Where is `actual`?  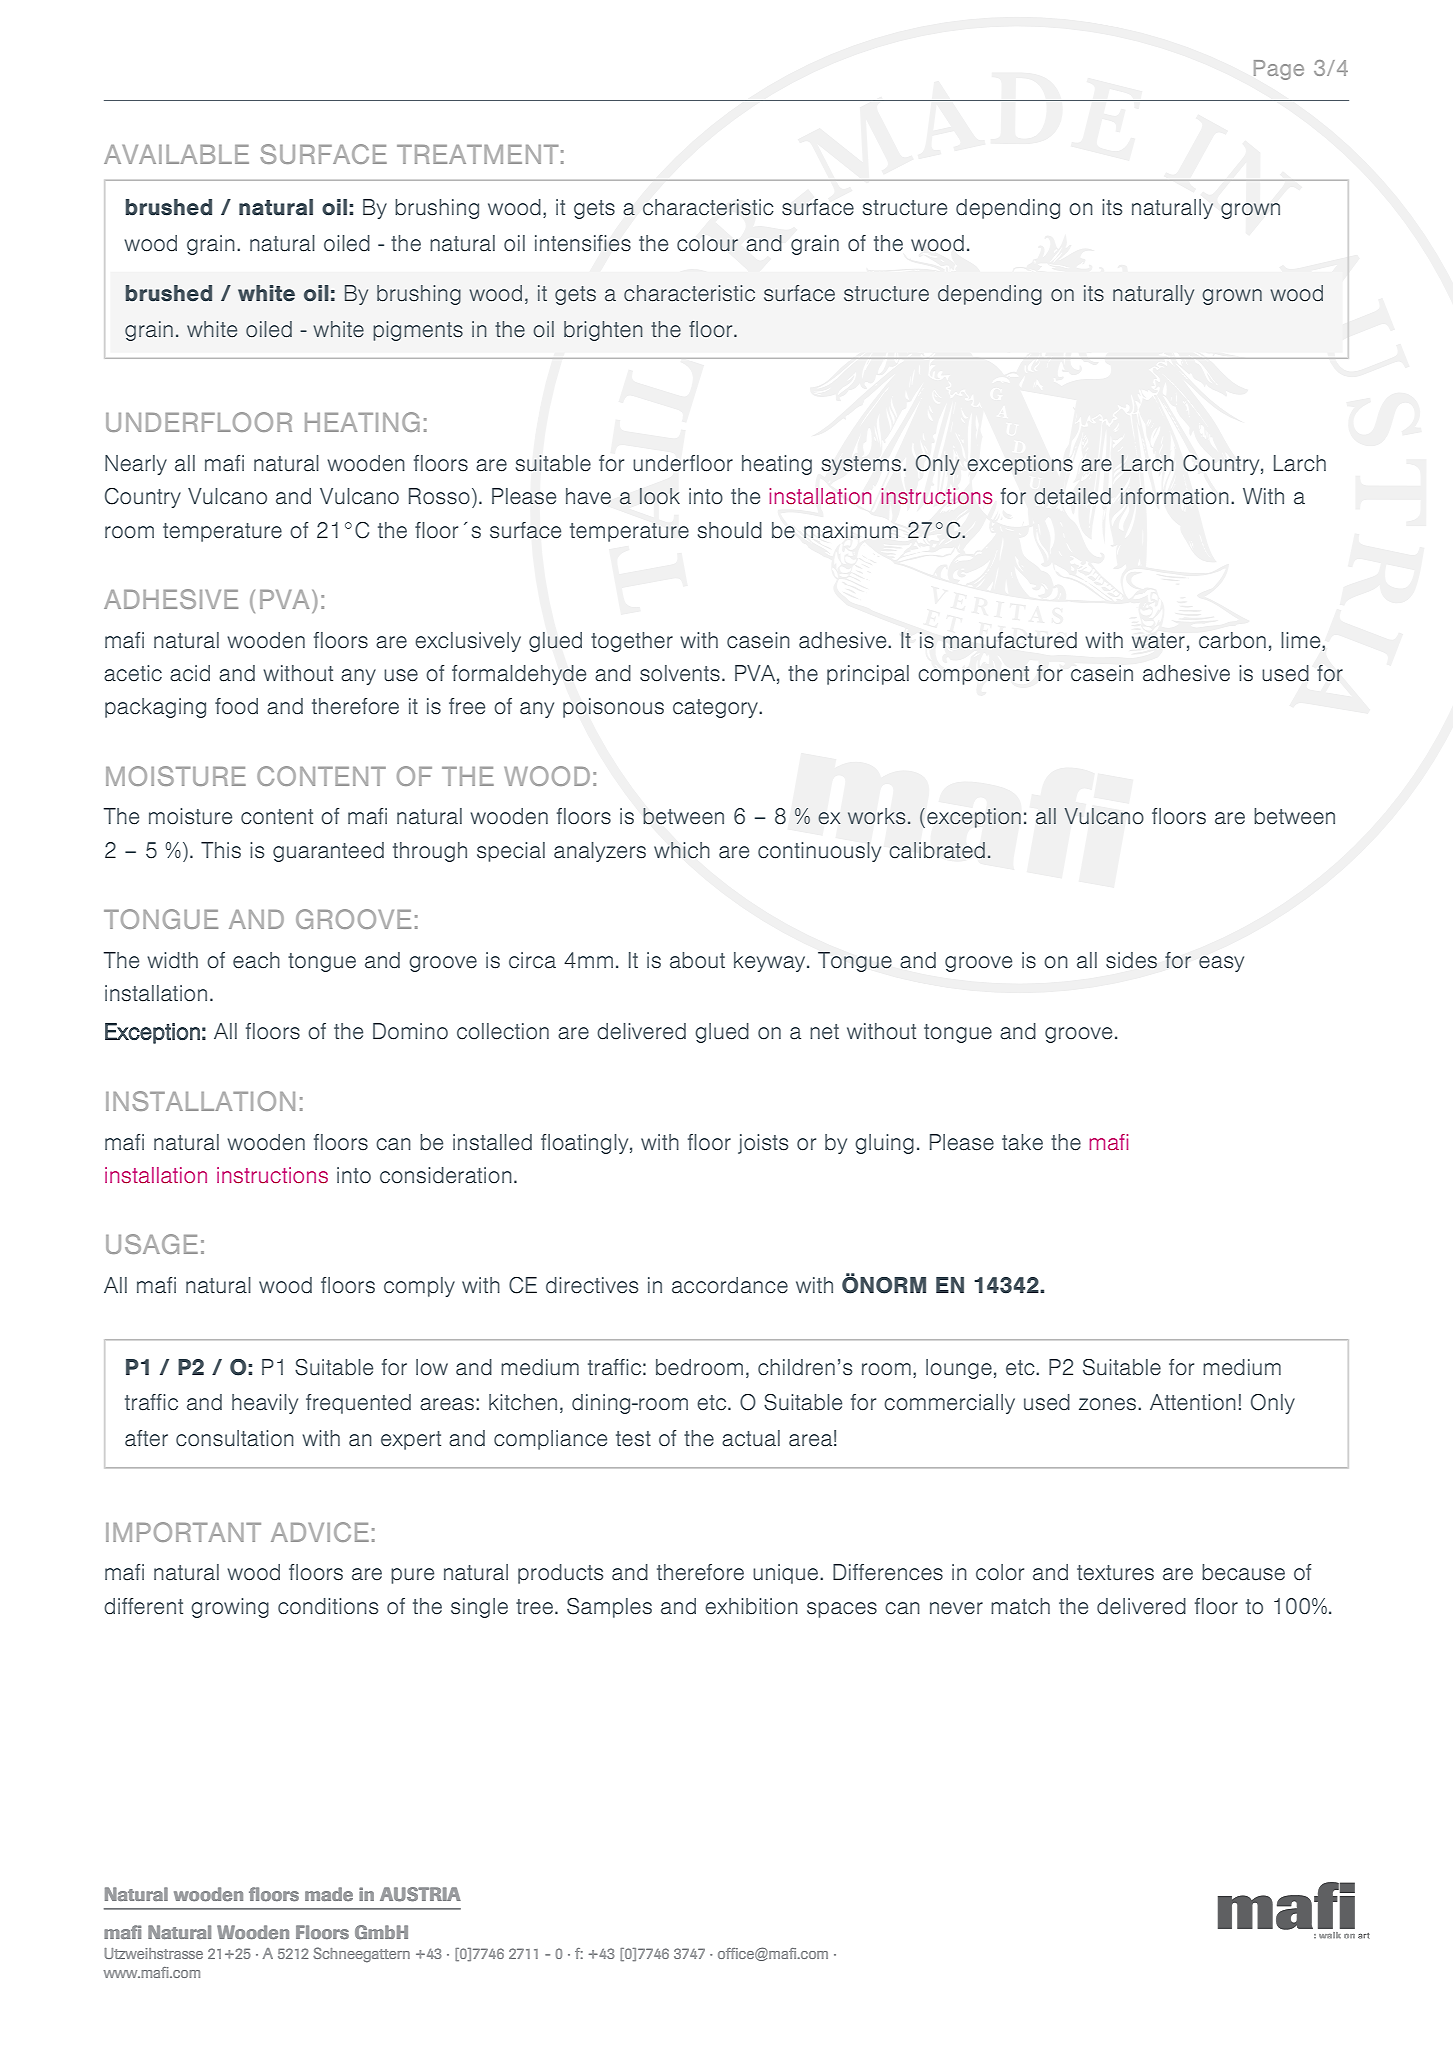
actual is located at coordinates (751, 1438).
